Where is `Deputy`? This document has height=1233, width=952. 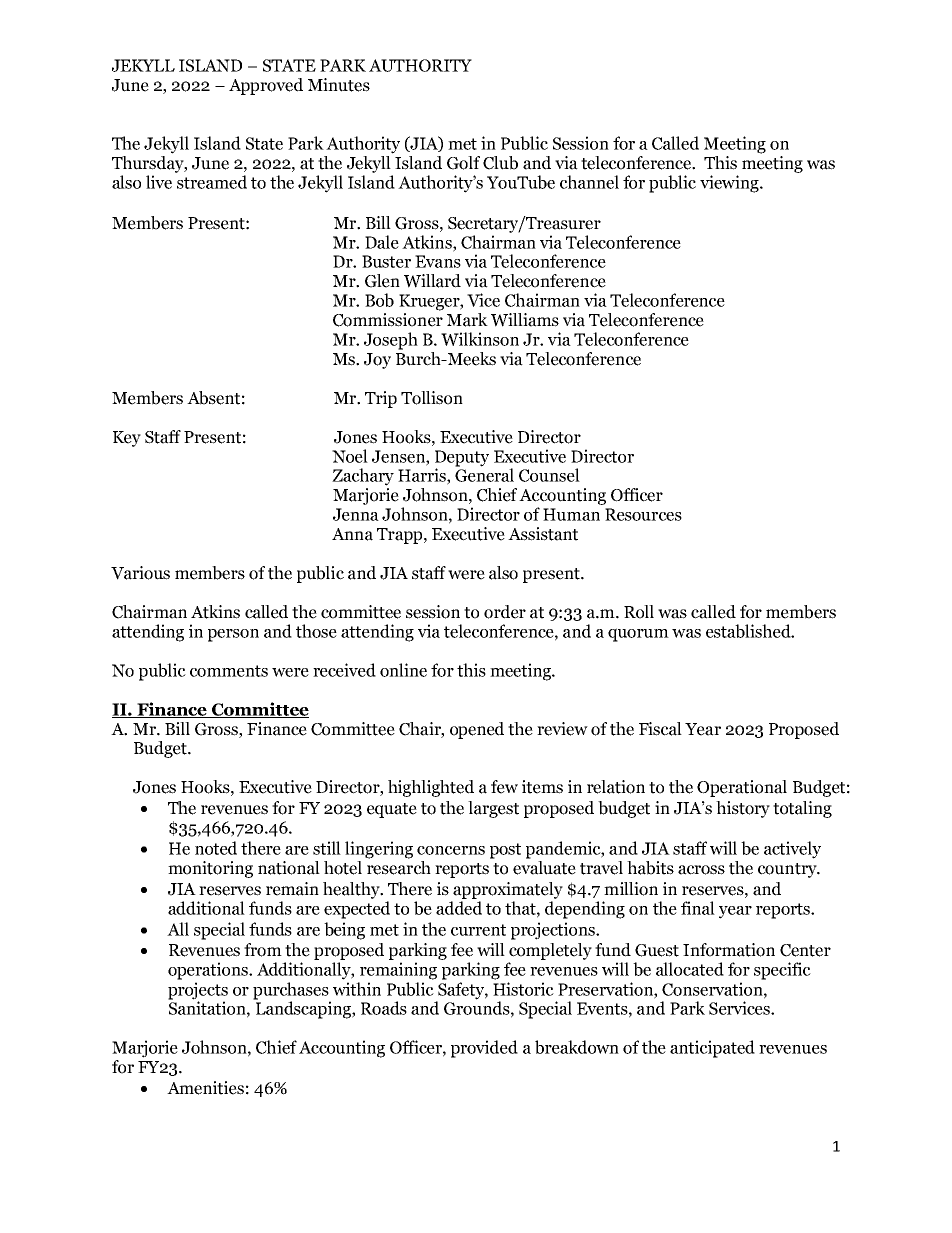 Deputy is located at coordinates (462, 458).
